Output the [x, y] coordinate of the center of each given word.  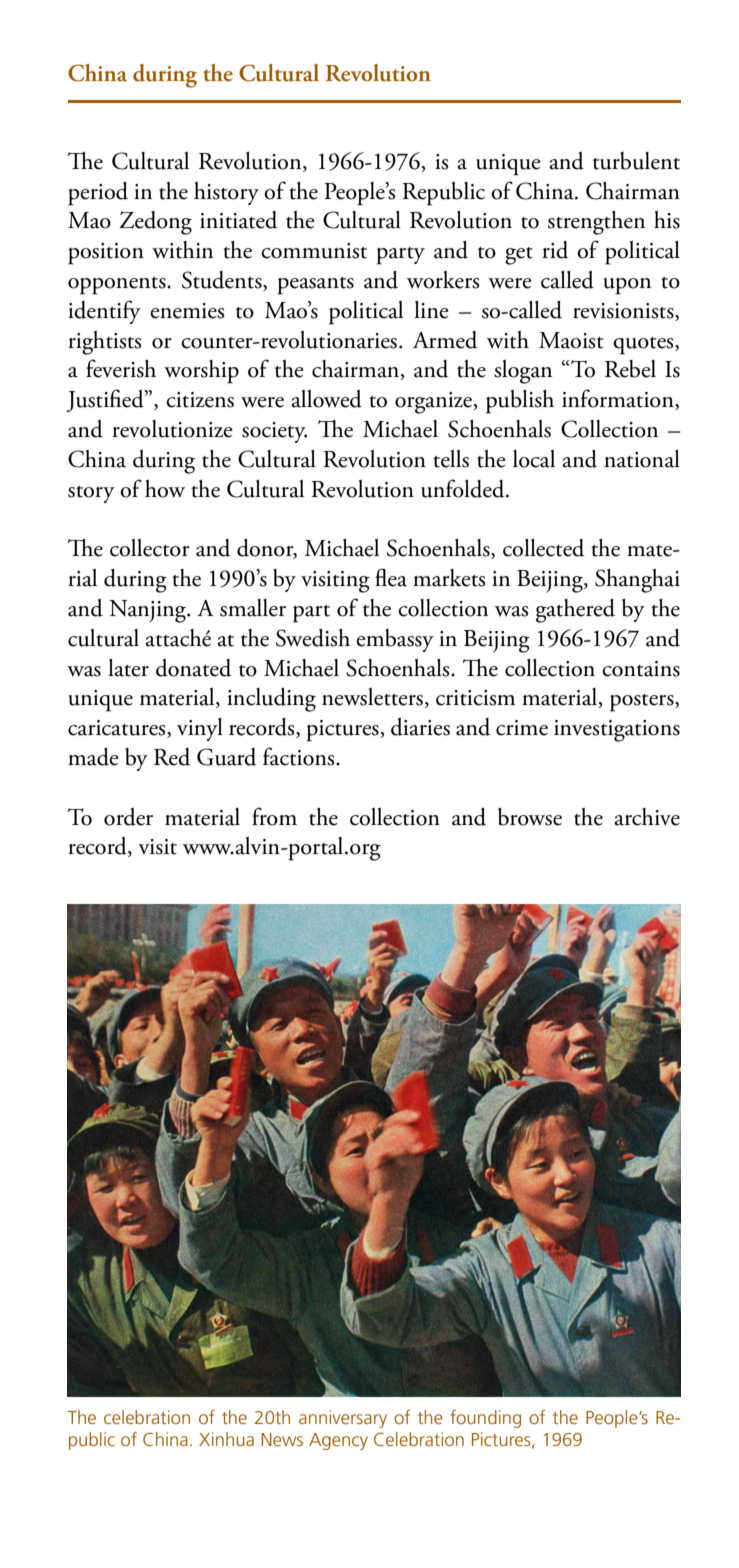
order [128, 817]
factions [300, 756]
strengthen [596, 223]
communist [314, 251]
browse [530, 817]
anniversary [343, 1419]
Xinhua [226, 1439]
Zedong [155, 223]
